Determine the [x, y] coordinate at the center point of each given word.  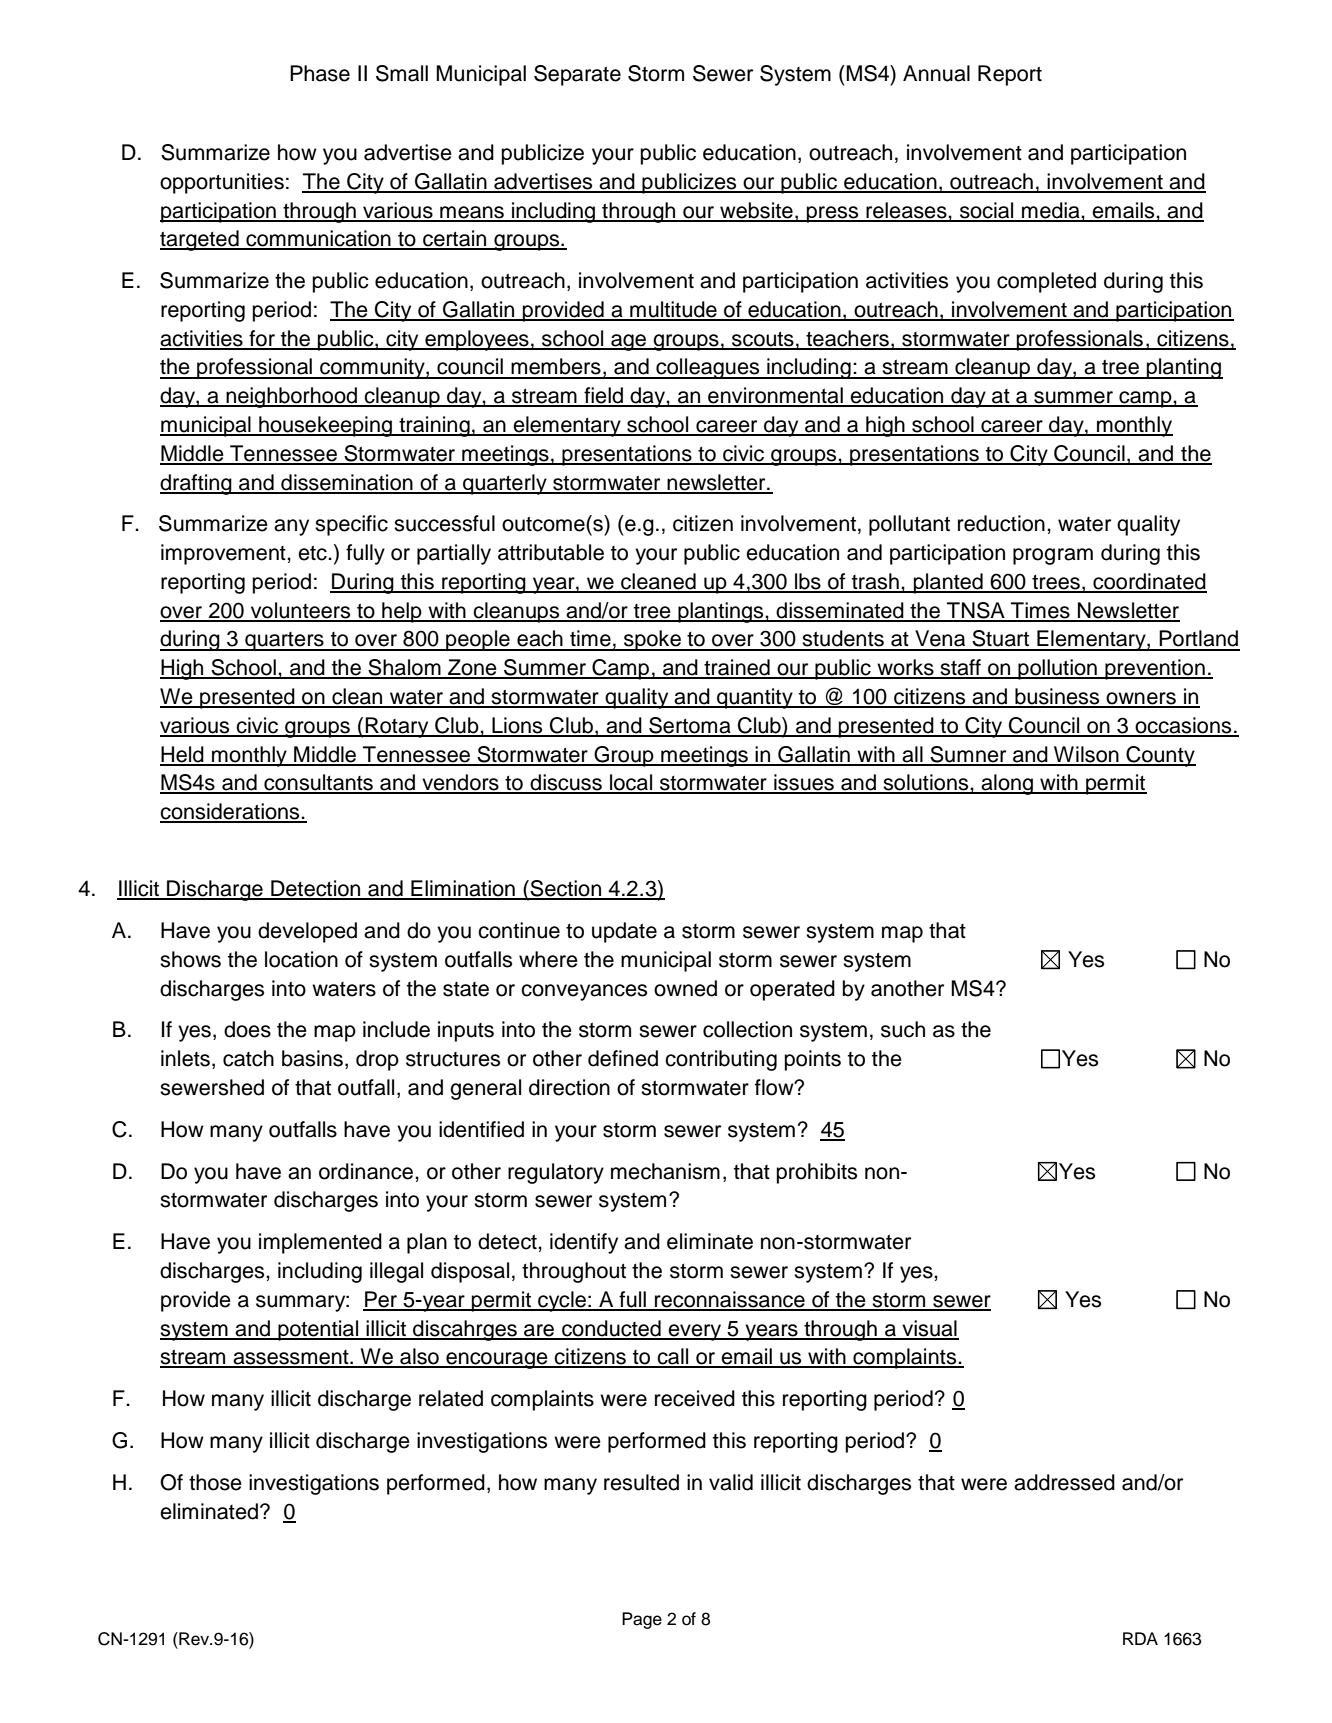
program [1053, 556]
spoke [652, 640]
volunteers [300, 611]
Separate [577, 75]
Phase [320, 73]
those [215, 1482]
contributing [721, 1060]
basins [312, 1058]
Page [642, 1620]
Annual [936, 73]
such [903, 1029]
